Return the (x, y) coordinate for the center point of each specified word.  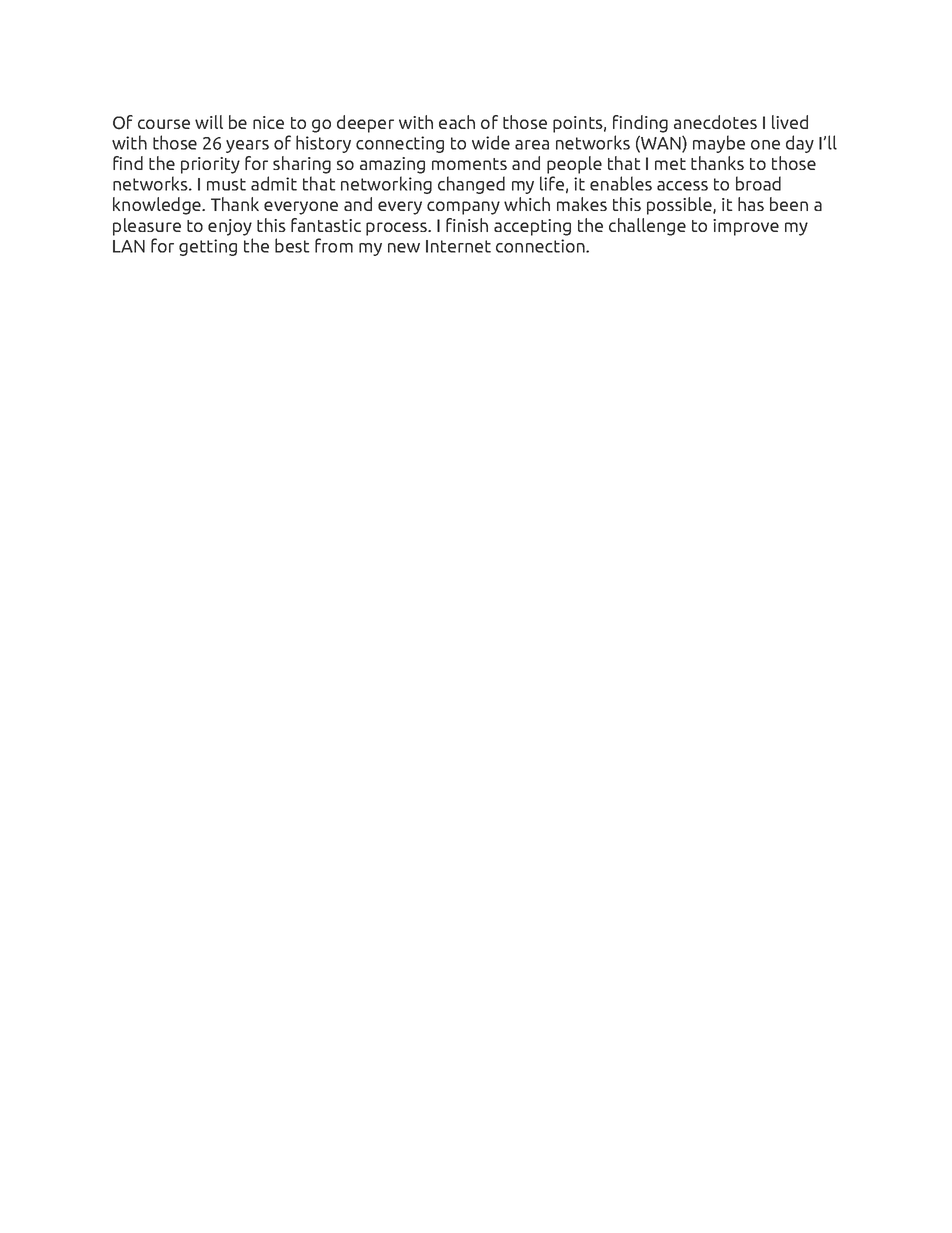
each (457, 122)
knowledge (158, 206)
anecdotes (715, 122)
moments (469, 164)
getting (208, 247)
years (247, 146)
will (209, 122)
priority (210, 165)
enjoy (230, 227)
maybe (719, 144)
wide (491, 142)
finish (467, 225)
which (527, 204)
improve (746, 227)
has (751, 204)
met (670, 164)
